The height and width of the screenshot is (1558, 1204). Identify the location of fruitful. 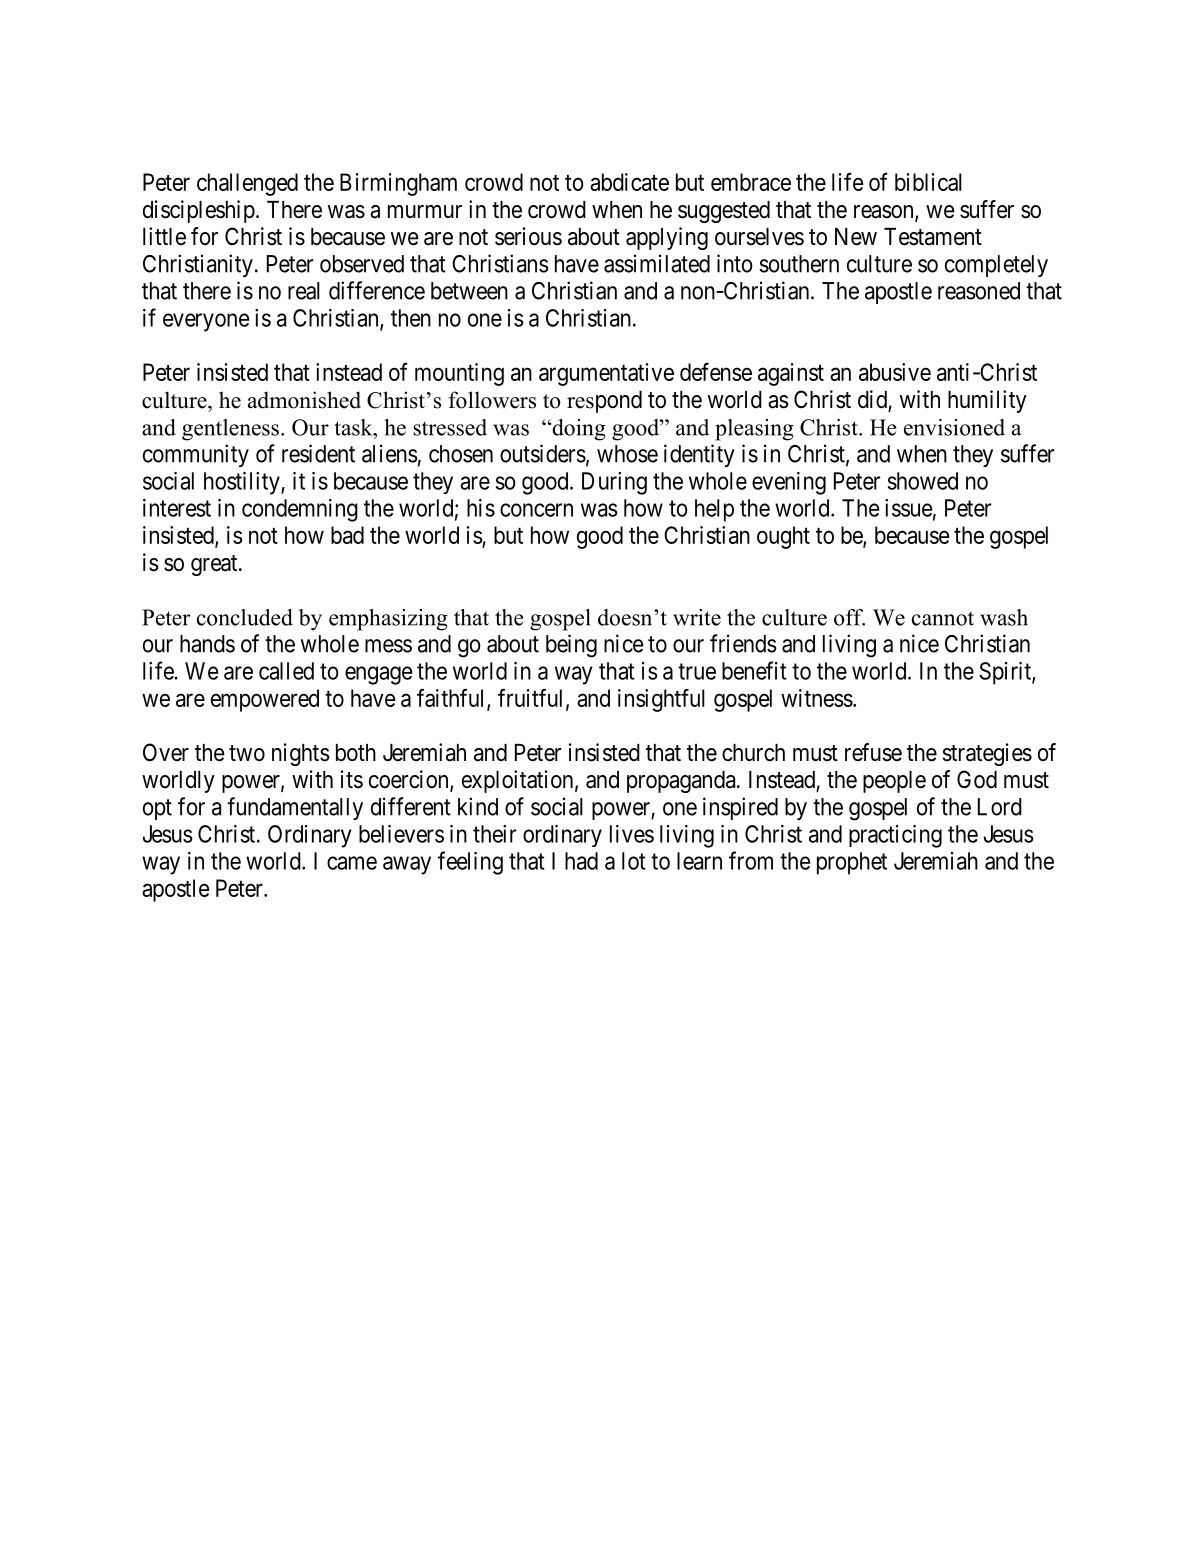
(532, 698).
